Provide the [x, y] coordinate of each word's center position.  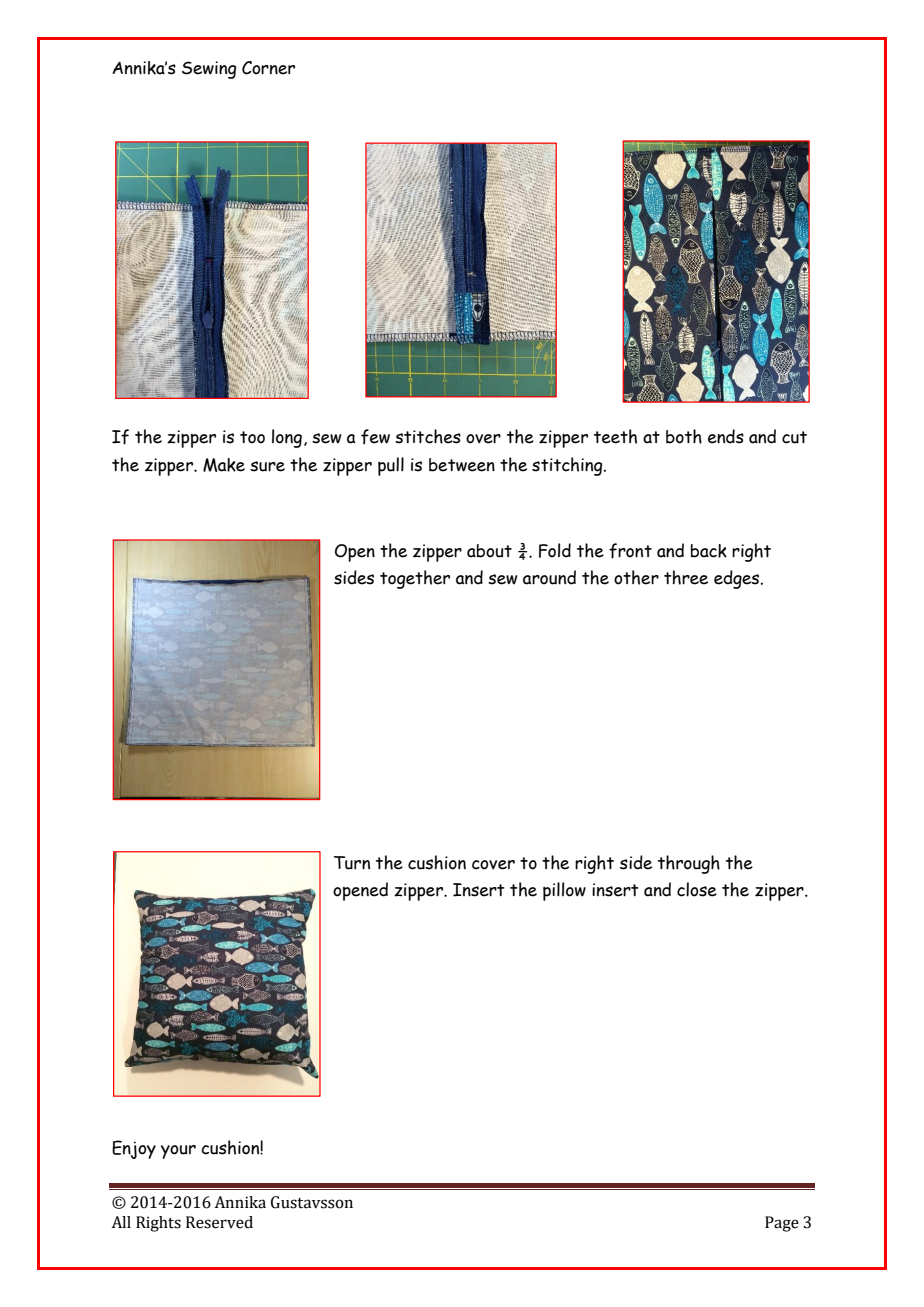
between [462, 465]
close [697, 889]
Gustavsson [312, 1202]
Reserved [219, 1222]
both [684, 436]
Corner [268, 68]
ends [726, 436]
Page [782, 1224]
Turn [352, 863]
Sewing [209, 70]
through [689, 864]
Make [224, 465]
